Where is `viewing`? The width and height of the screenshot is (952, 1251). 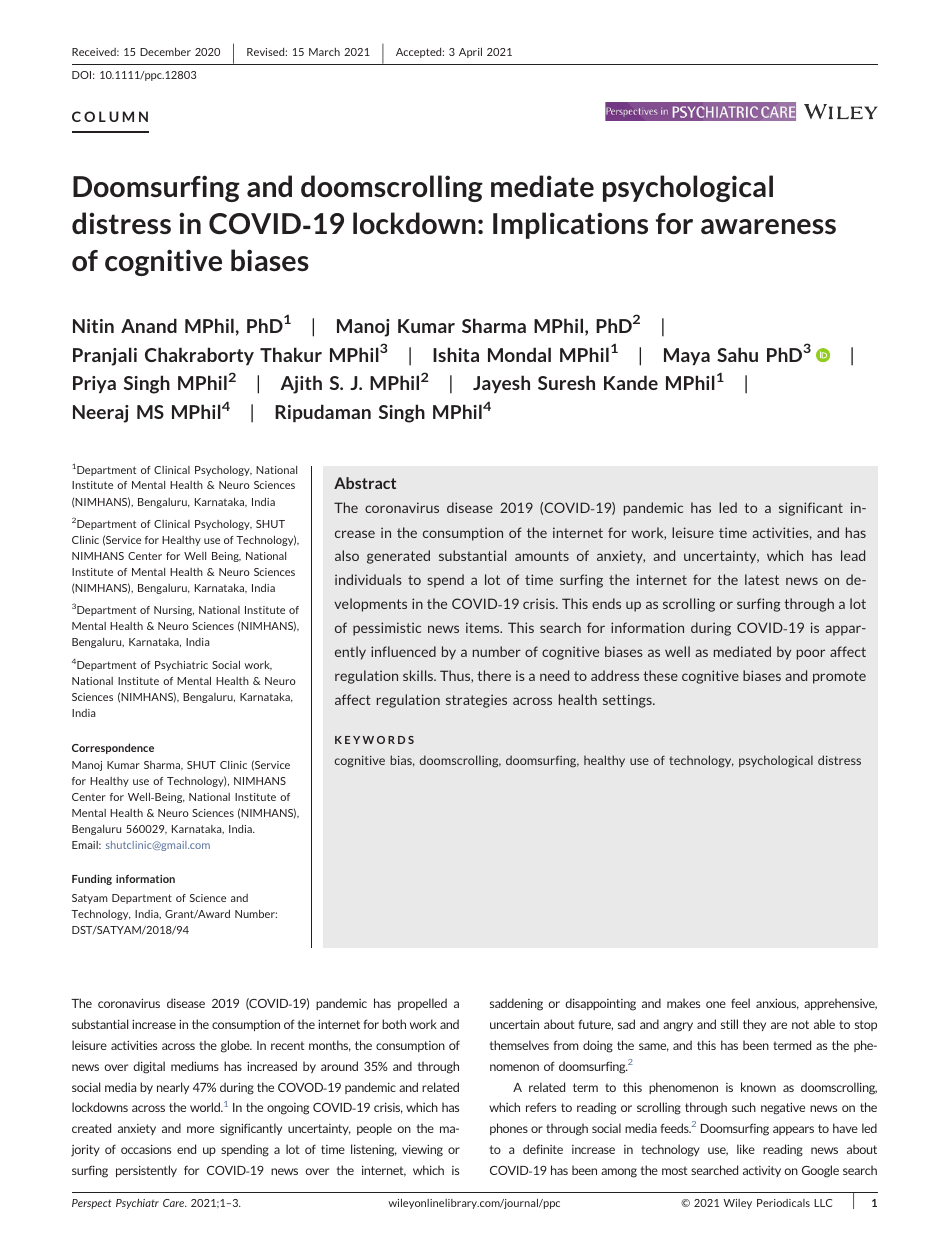 viewing is located at coordinates (422, 1151).
